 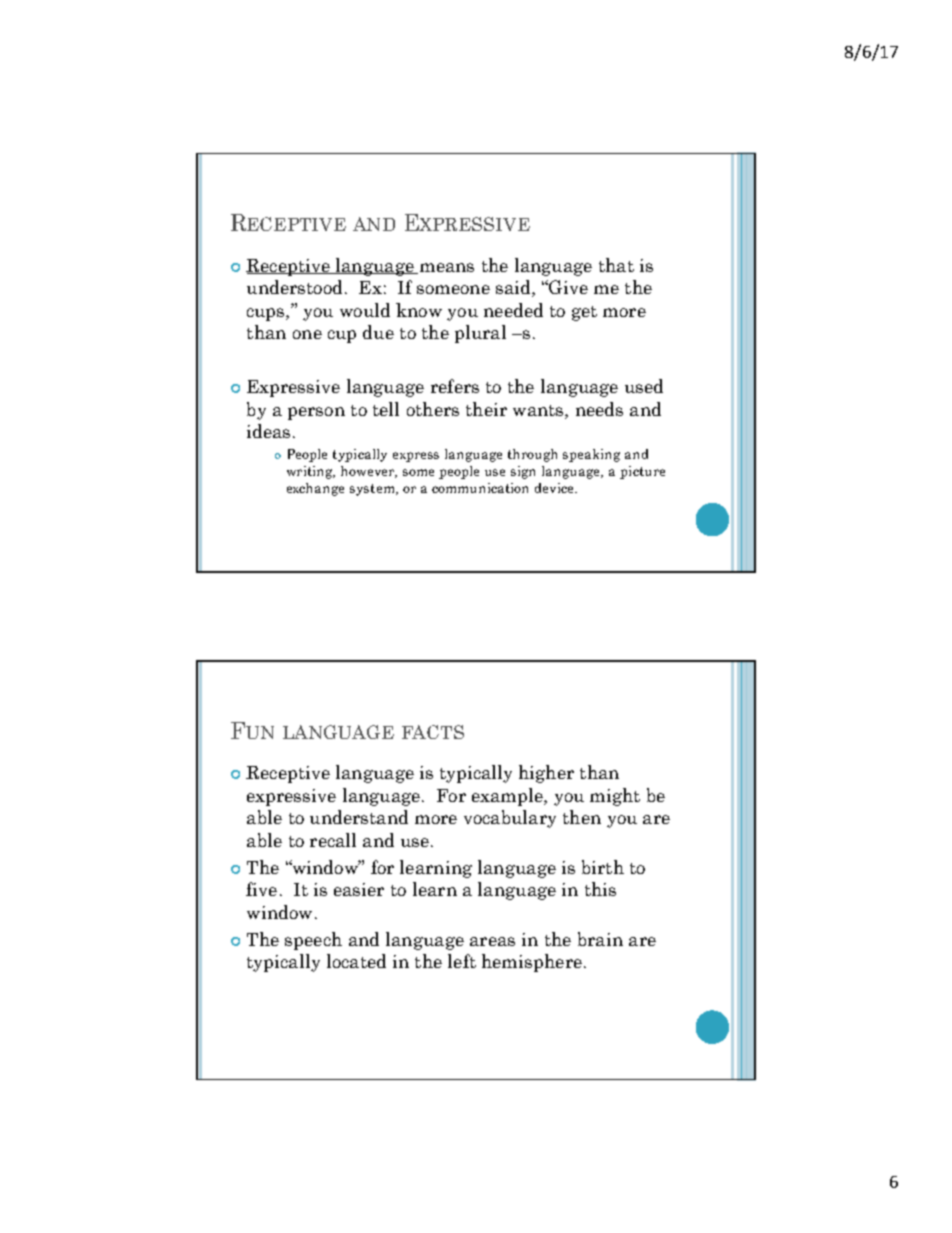 What do you see at coordinates (447, 267) in the page?
I see `means` at bounding box center [447, 267].
